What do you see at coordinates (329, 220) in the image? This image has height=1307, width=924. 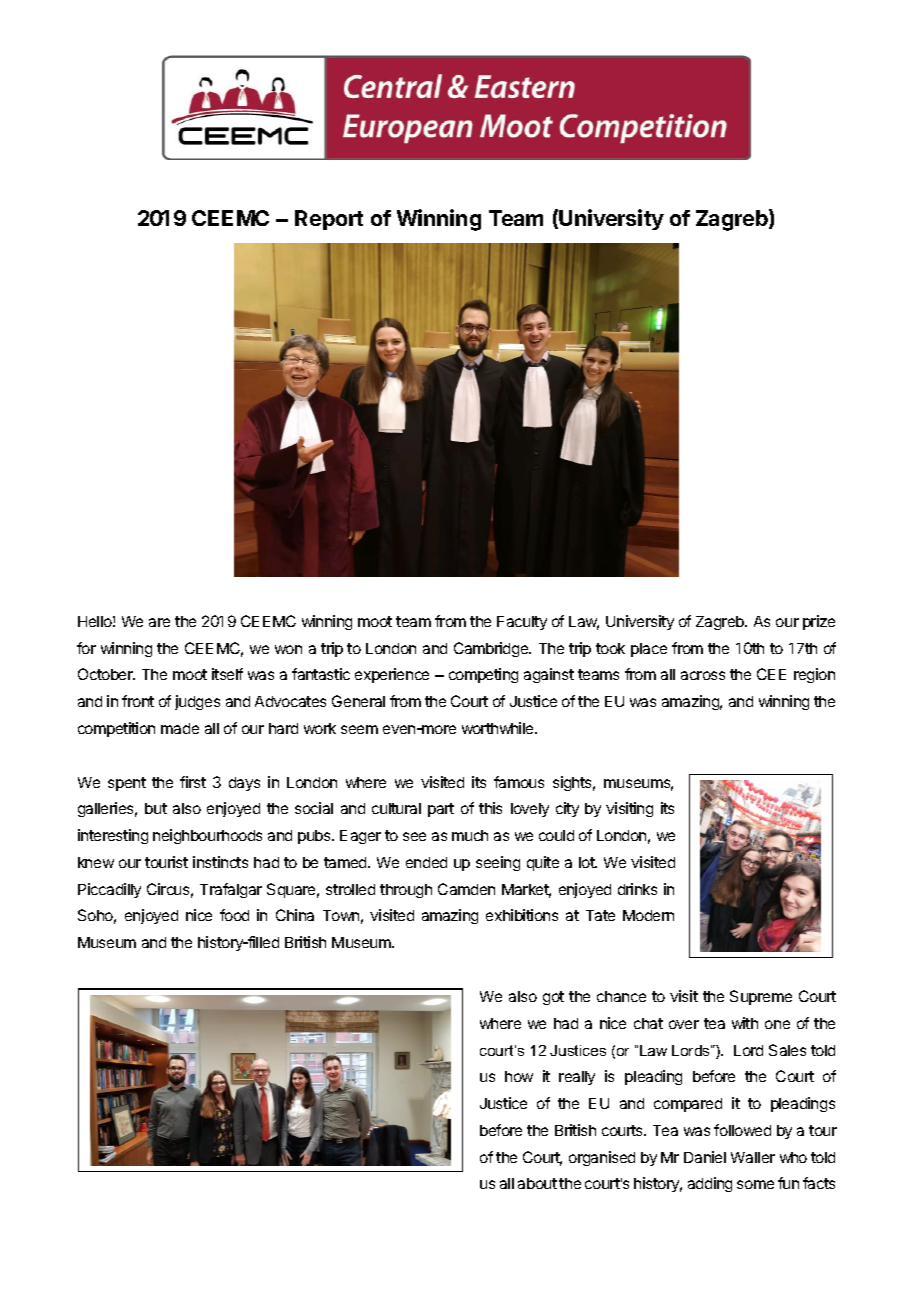 I see `Report` at bounding box center [329, 220].
